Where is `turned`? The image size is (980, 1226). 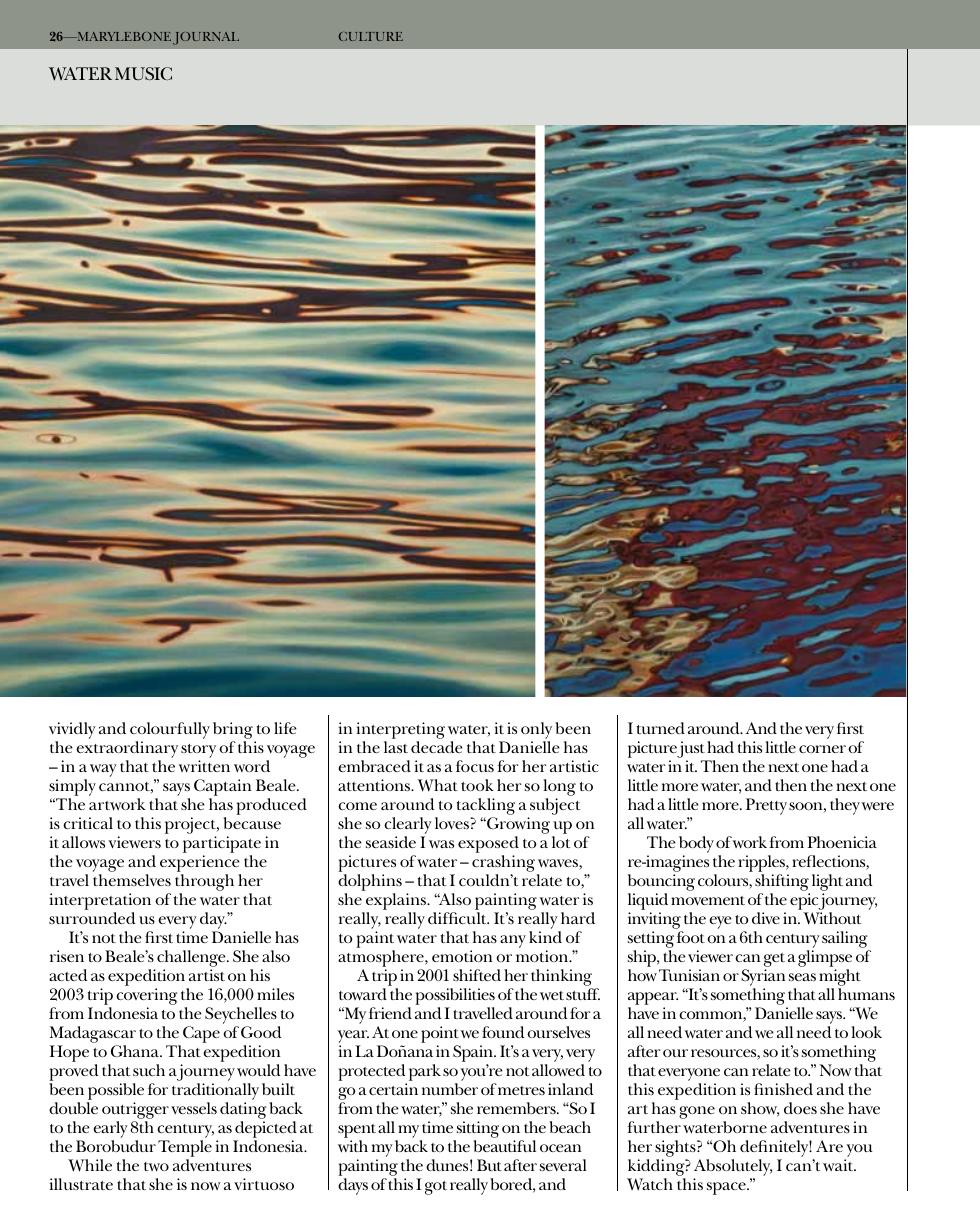 turned is located at coordinates (661, 728).
